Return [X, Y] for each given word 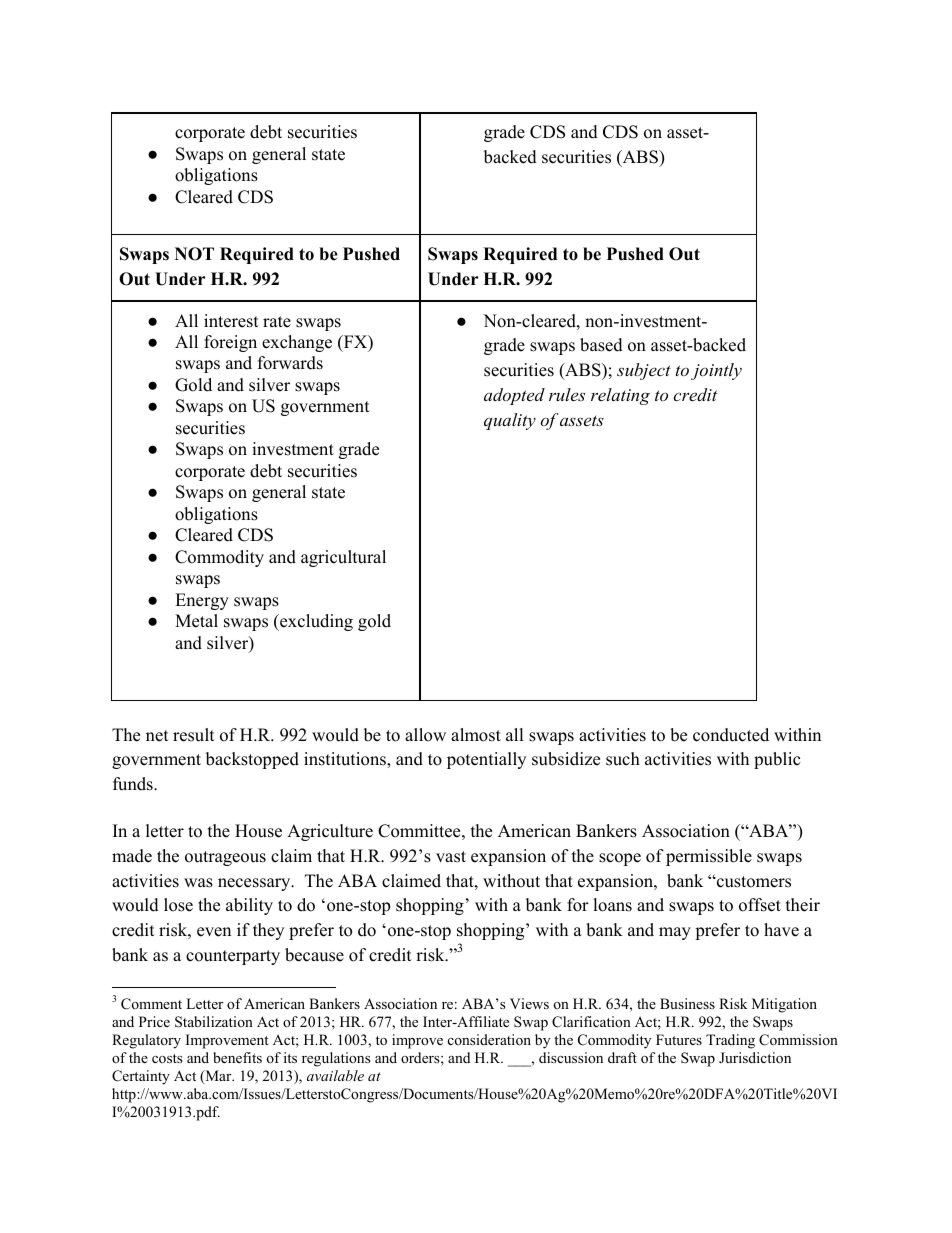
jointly [716, 371]
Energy [202, 601]
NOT [194, 254]
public [777, 760]
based [601, 345]
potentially [486, 760]
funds [134, 784]
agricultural [343, 558]
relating [620, 396]
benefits [237, 1057]
